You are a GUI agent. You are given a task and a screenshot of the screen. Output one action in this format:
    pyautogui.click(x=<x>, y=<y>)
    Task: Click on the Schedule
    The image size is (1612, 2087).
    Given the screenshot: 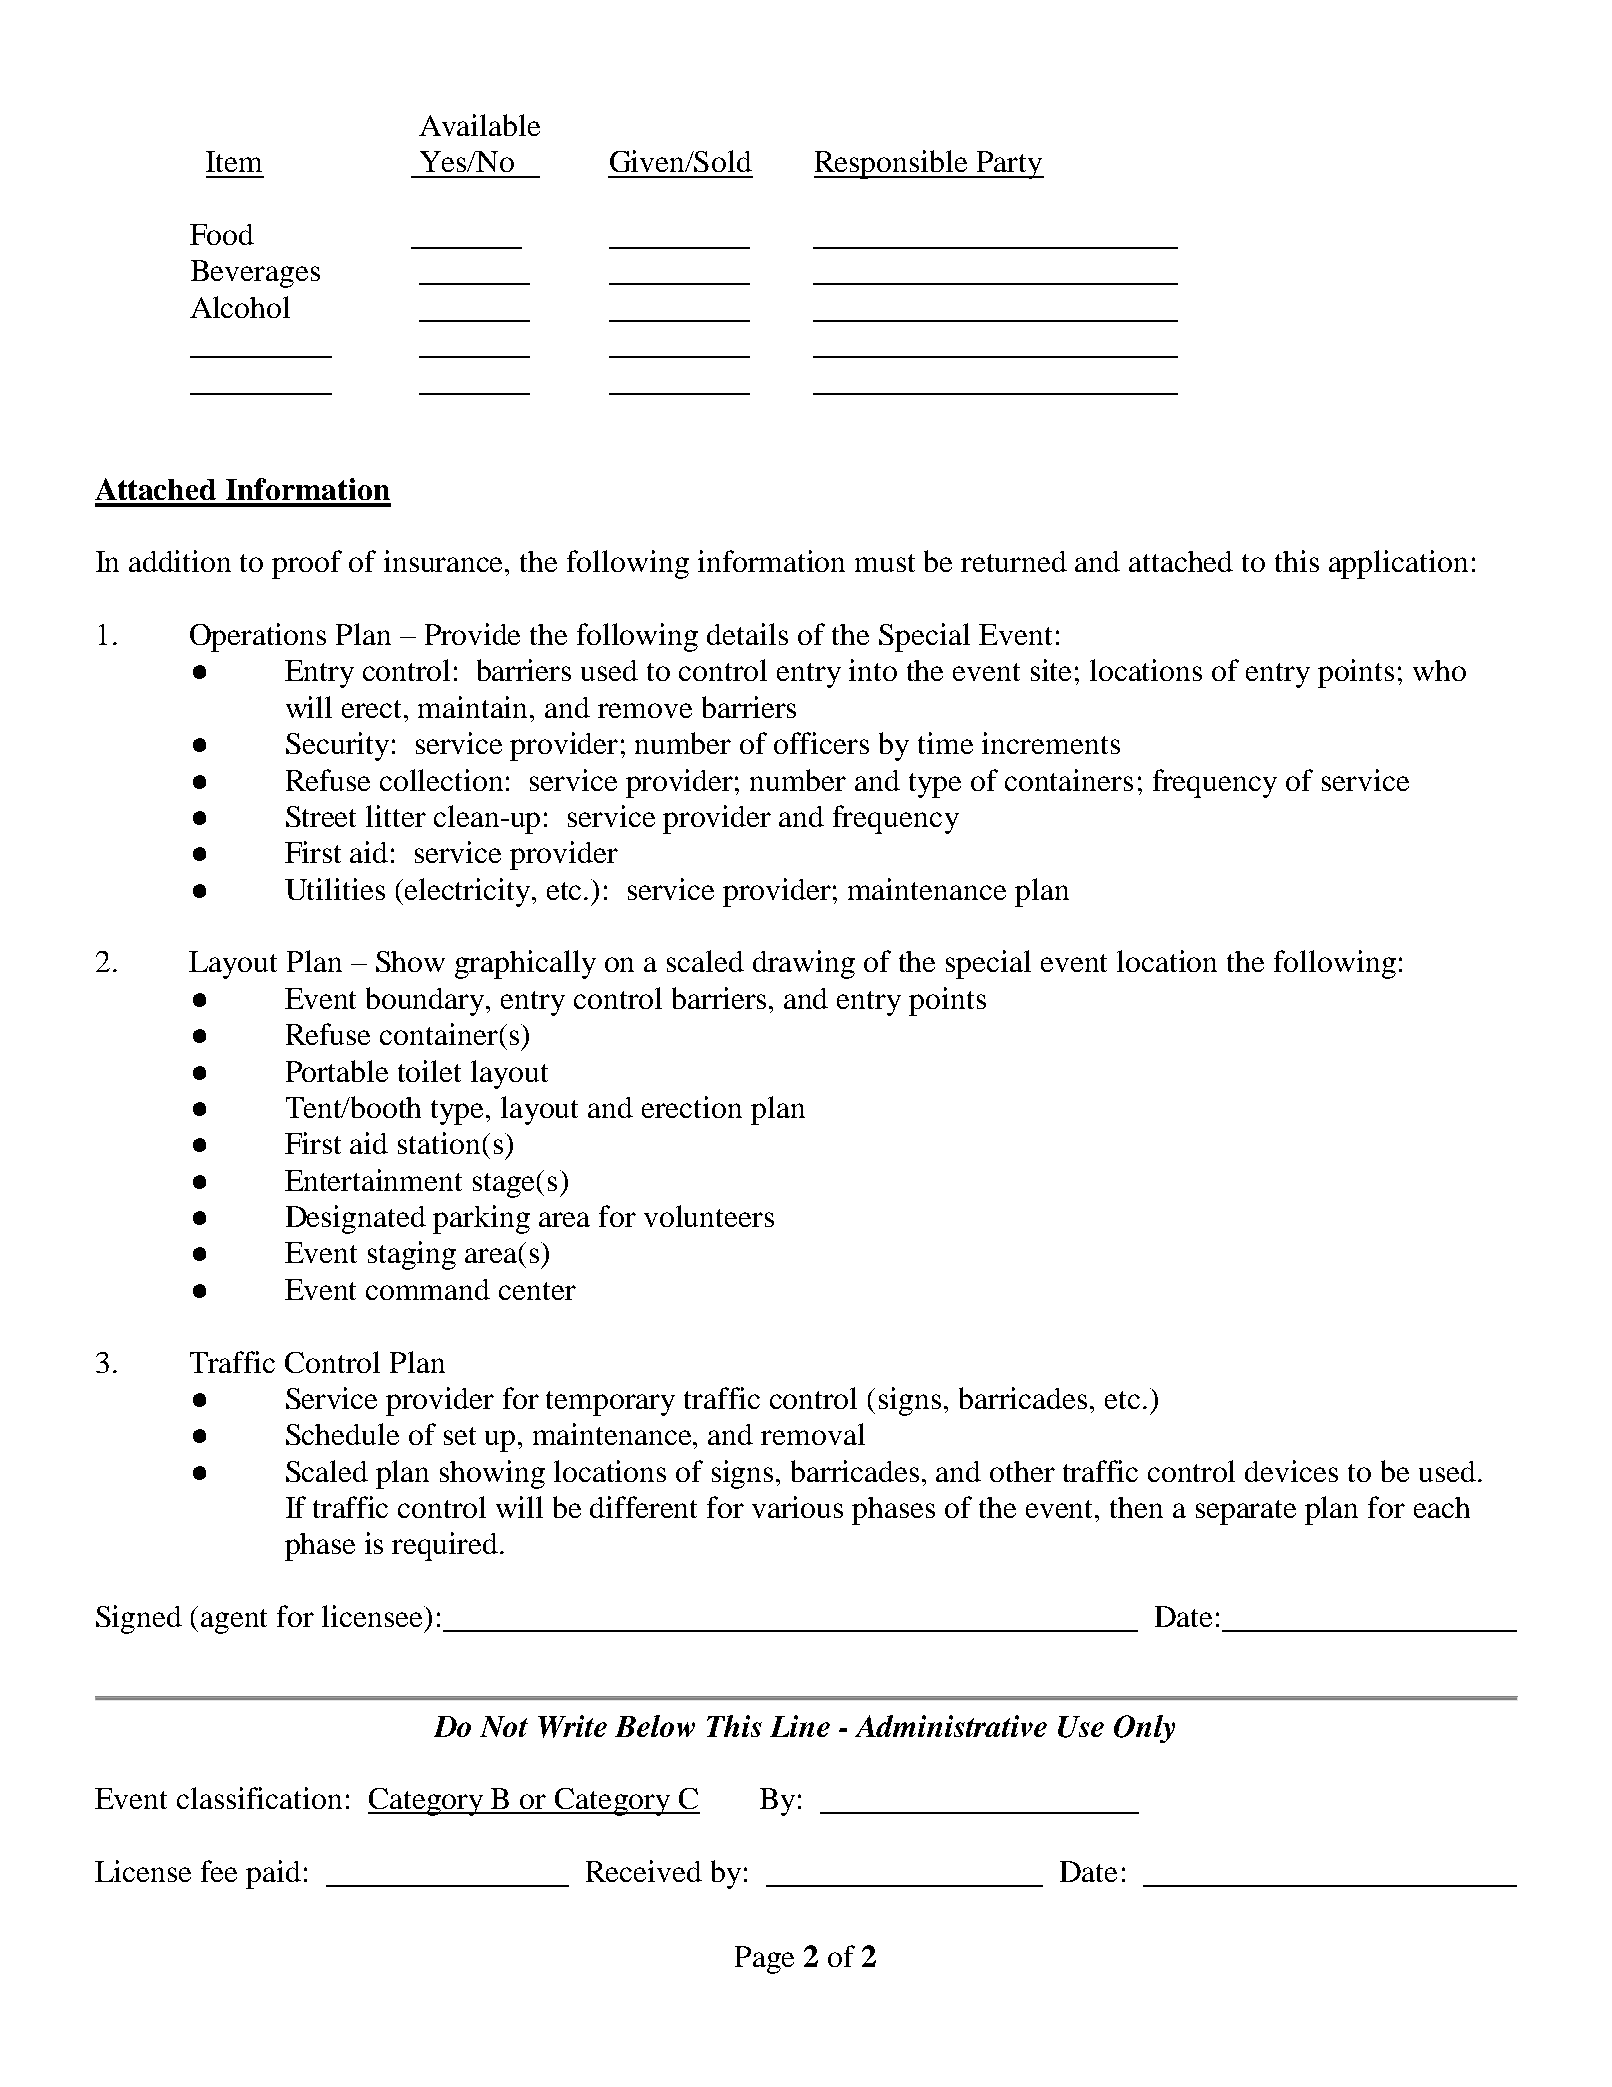 What is the action you would take?
    pyautogui.click(x=342, y=1434)
